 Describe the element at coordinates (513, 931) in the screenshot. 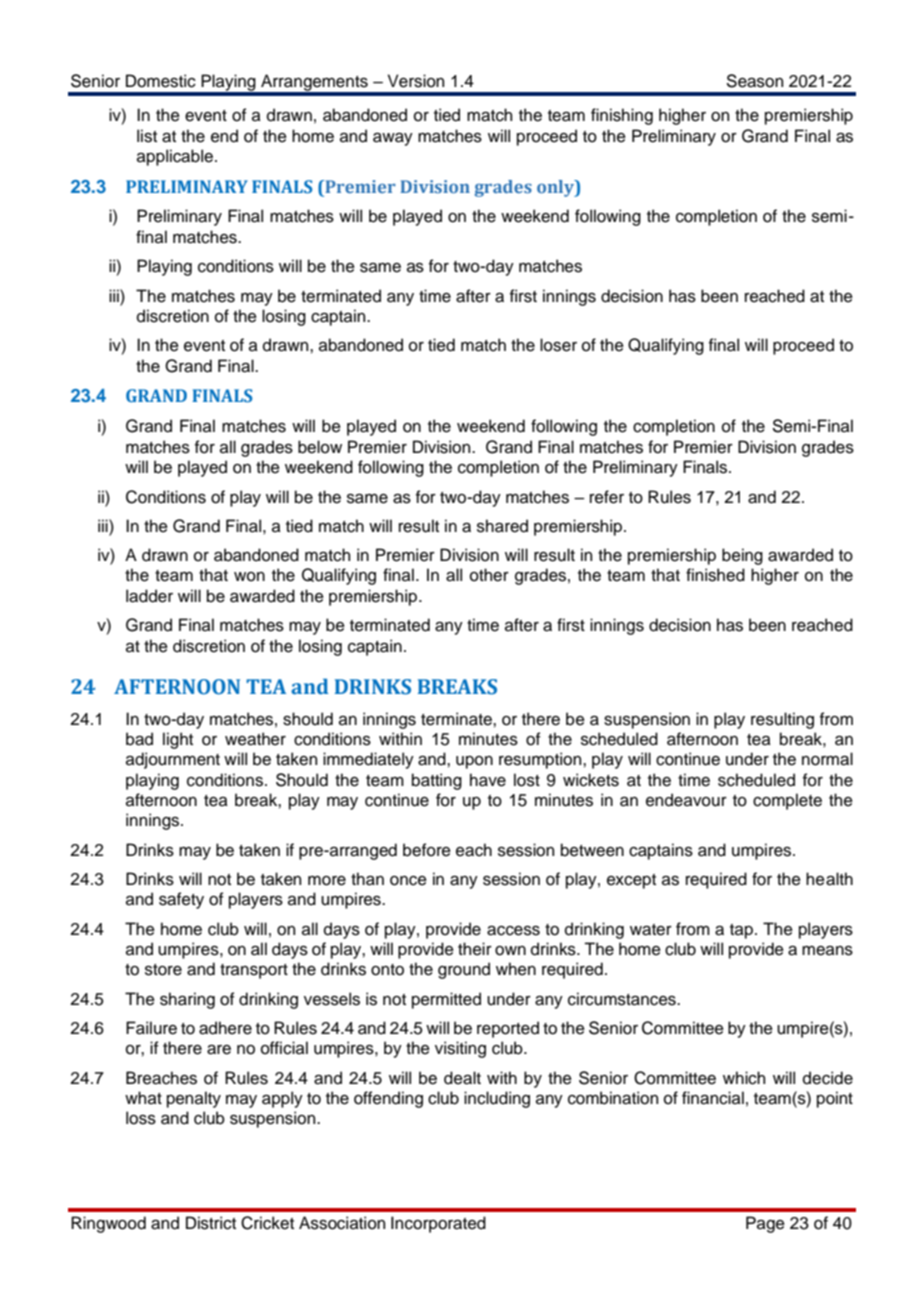

I see `access` at that location.
